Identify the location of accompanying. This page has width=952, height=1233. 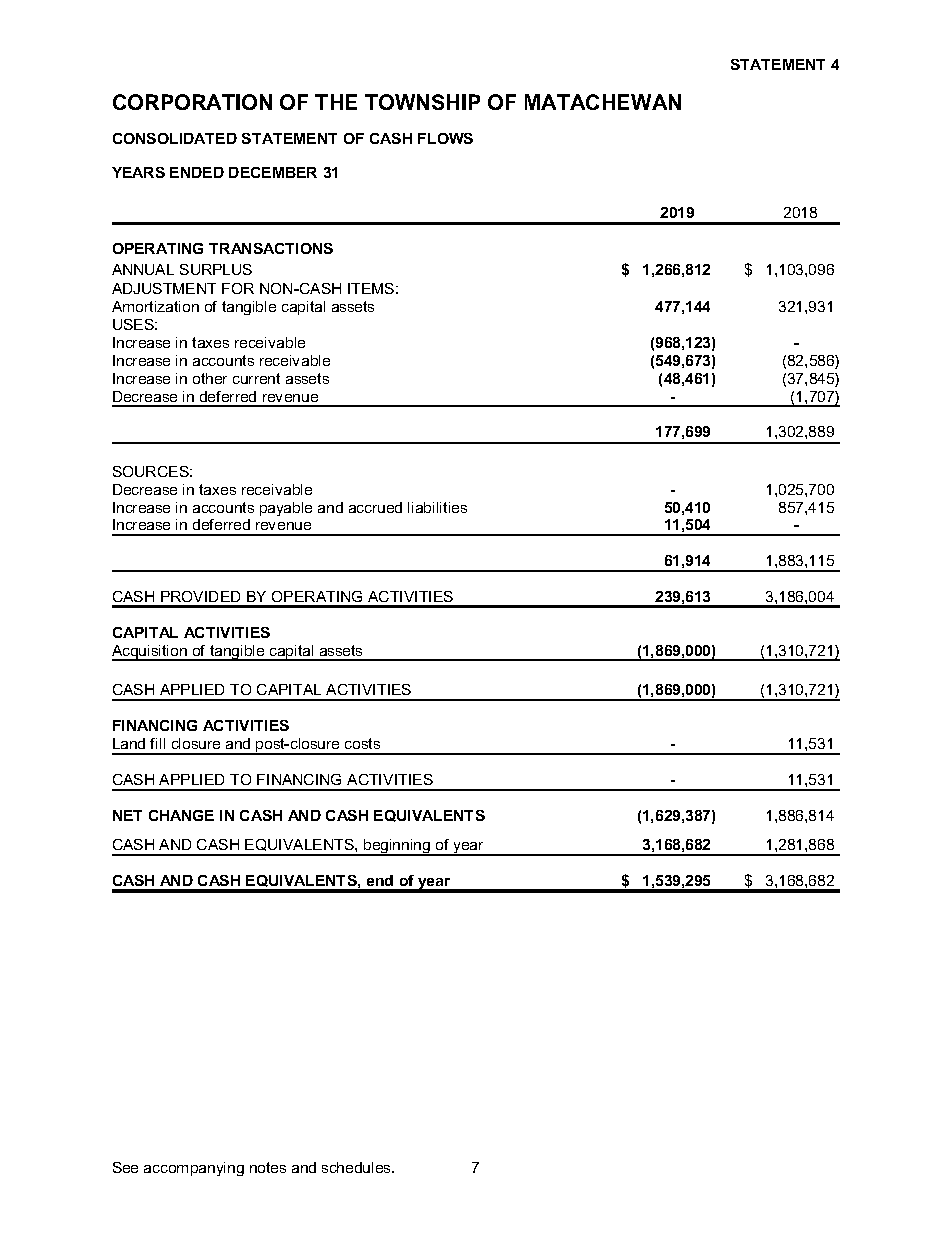
(194, 1169).
